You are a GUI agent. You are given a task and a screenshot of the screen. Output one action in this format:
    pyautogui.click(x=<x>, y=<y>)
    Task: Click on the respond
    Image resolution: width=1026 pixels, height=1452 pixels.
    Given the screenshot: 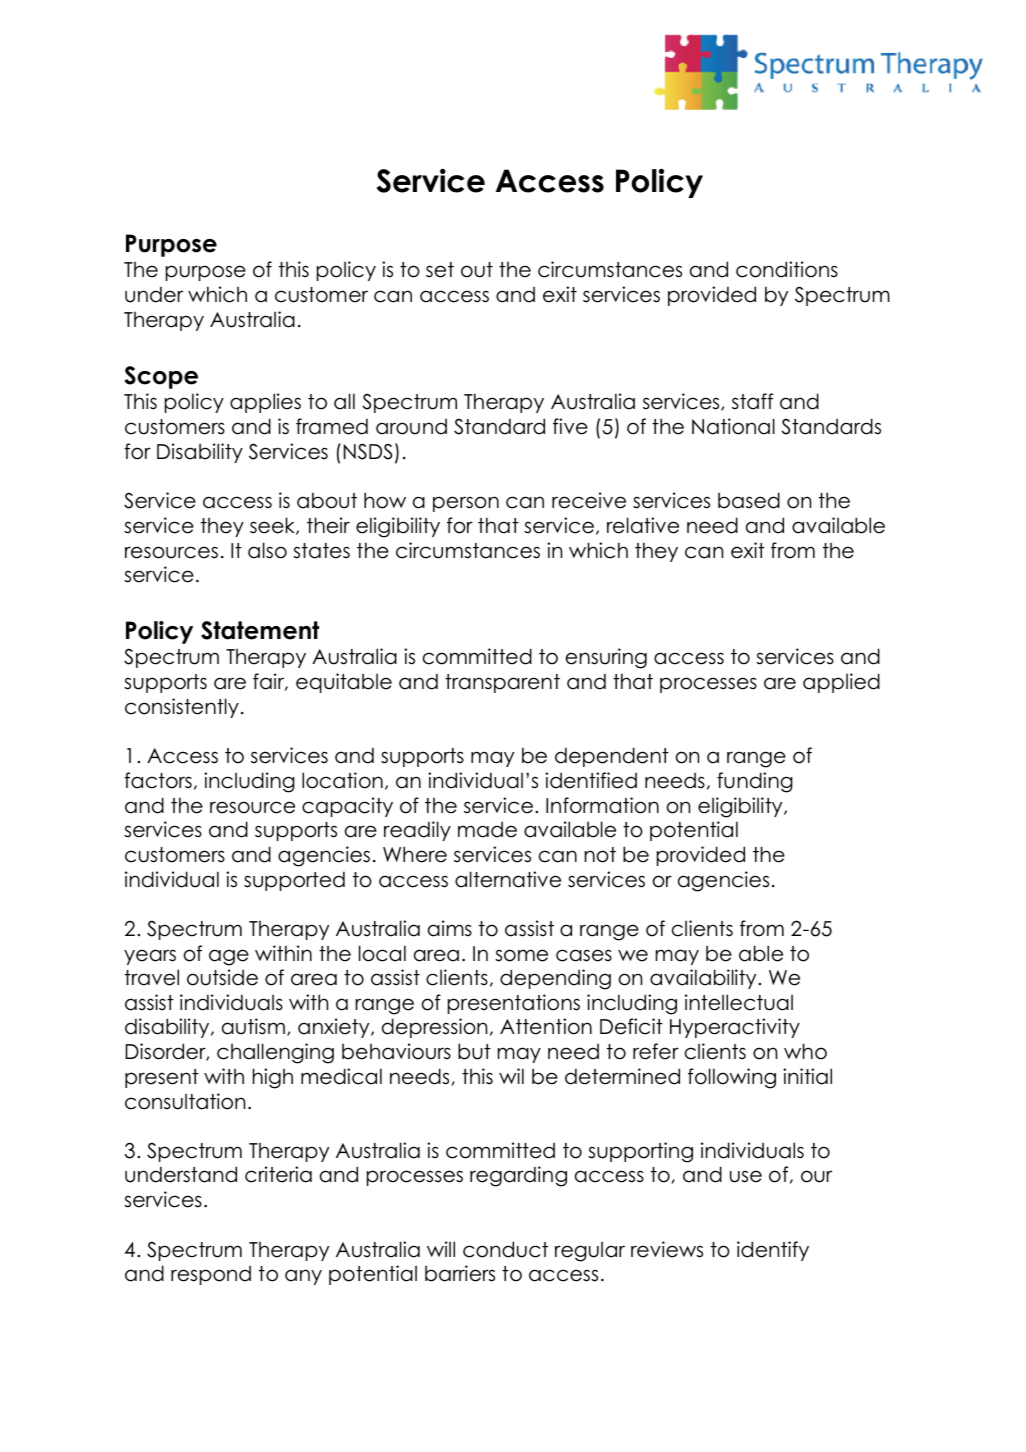 What is the action you would take?
    pyautogui.click(x=211, y=1275)
